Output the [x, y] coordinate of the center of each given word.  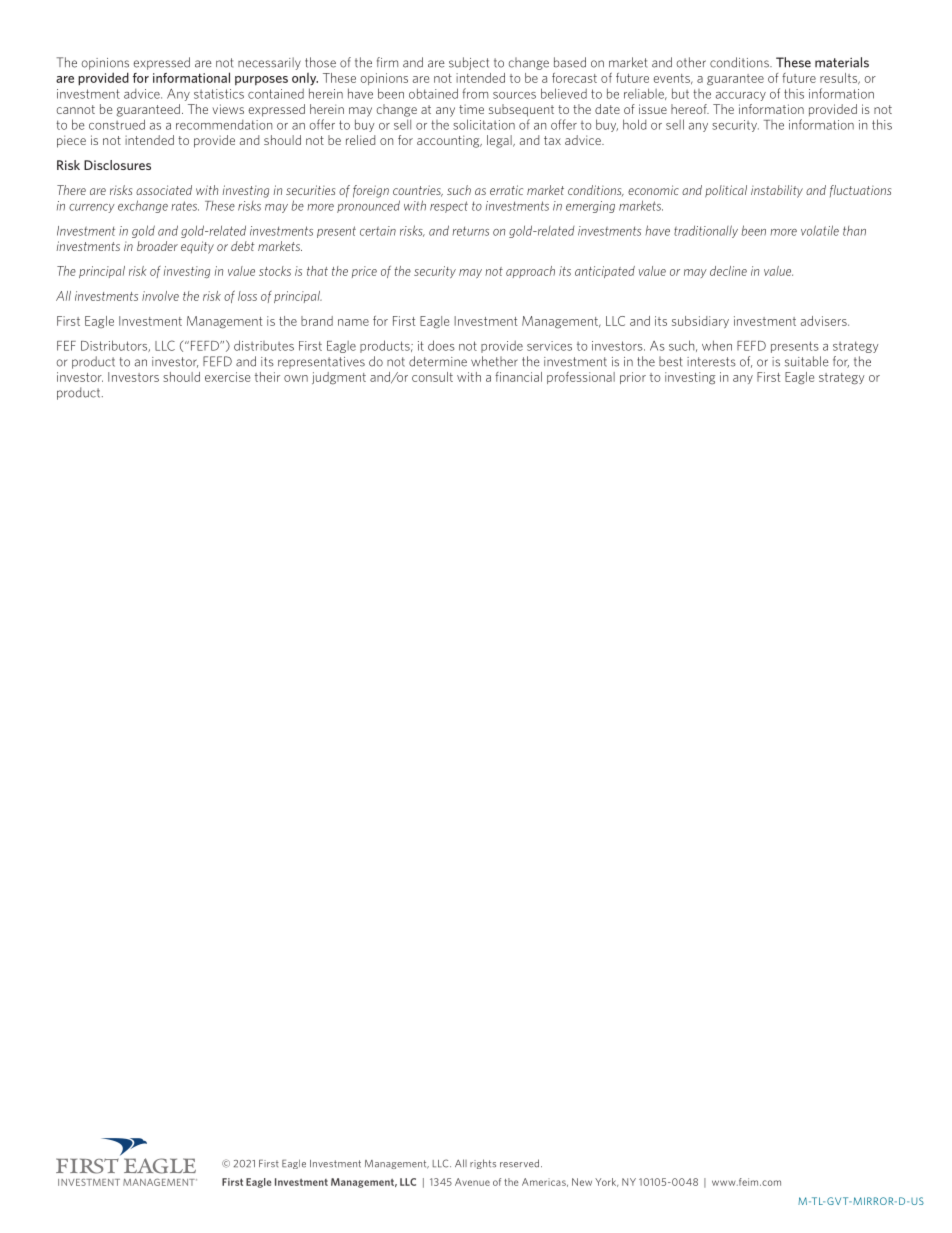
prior [633, 378]
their [267, 377]
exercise [227, 377]
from [475, 93]
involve [160, 296]
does [441, 345]
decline [728, 271]
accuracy [741, 96]
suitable [807, 361]
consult [432, 377]
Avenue [472, 1182]
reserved [519, 1163]
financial [518, 377]
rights [483, 1164]
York [606, 1182]
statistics [219, 94]
